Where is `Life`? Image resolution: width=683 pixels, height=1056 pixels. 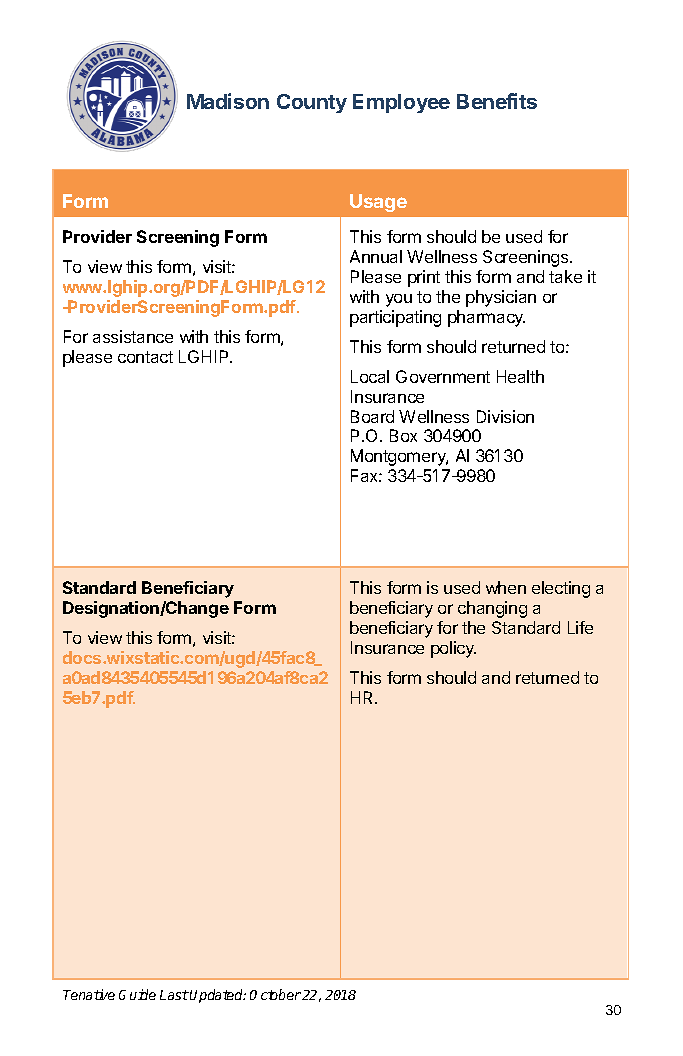
Life is located at coordinates (580, 627).
